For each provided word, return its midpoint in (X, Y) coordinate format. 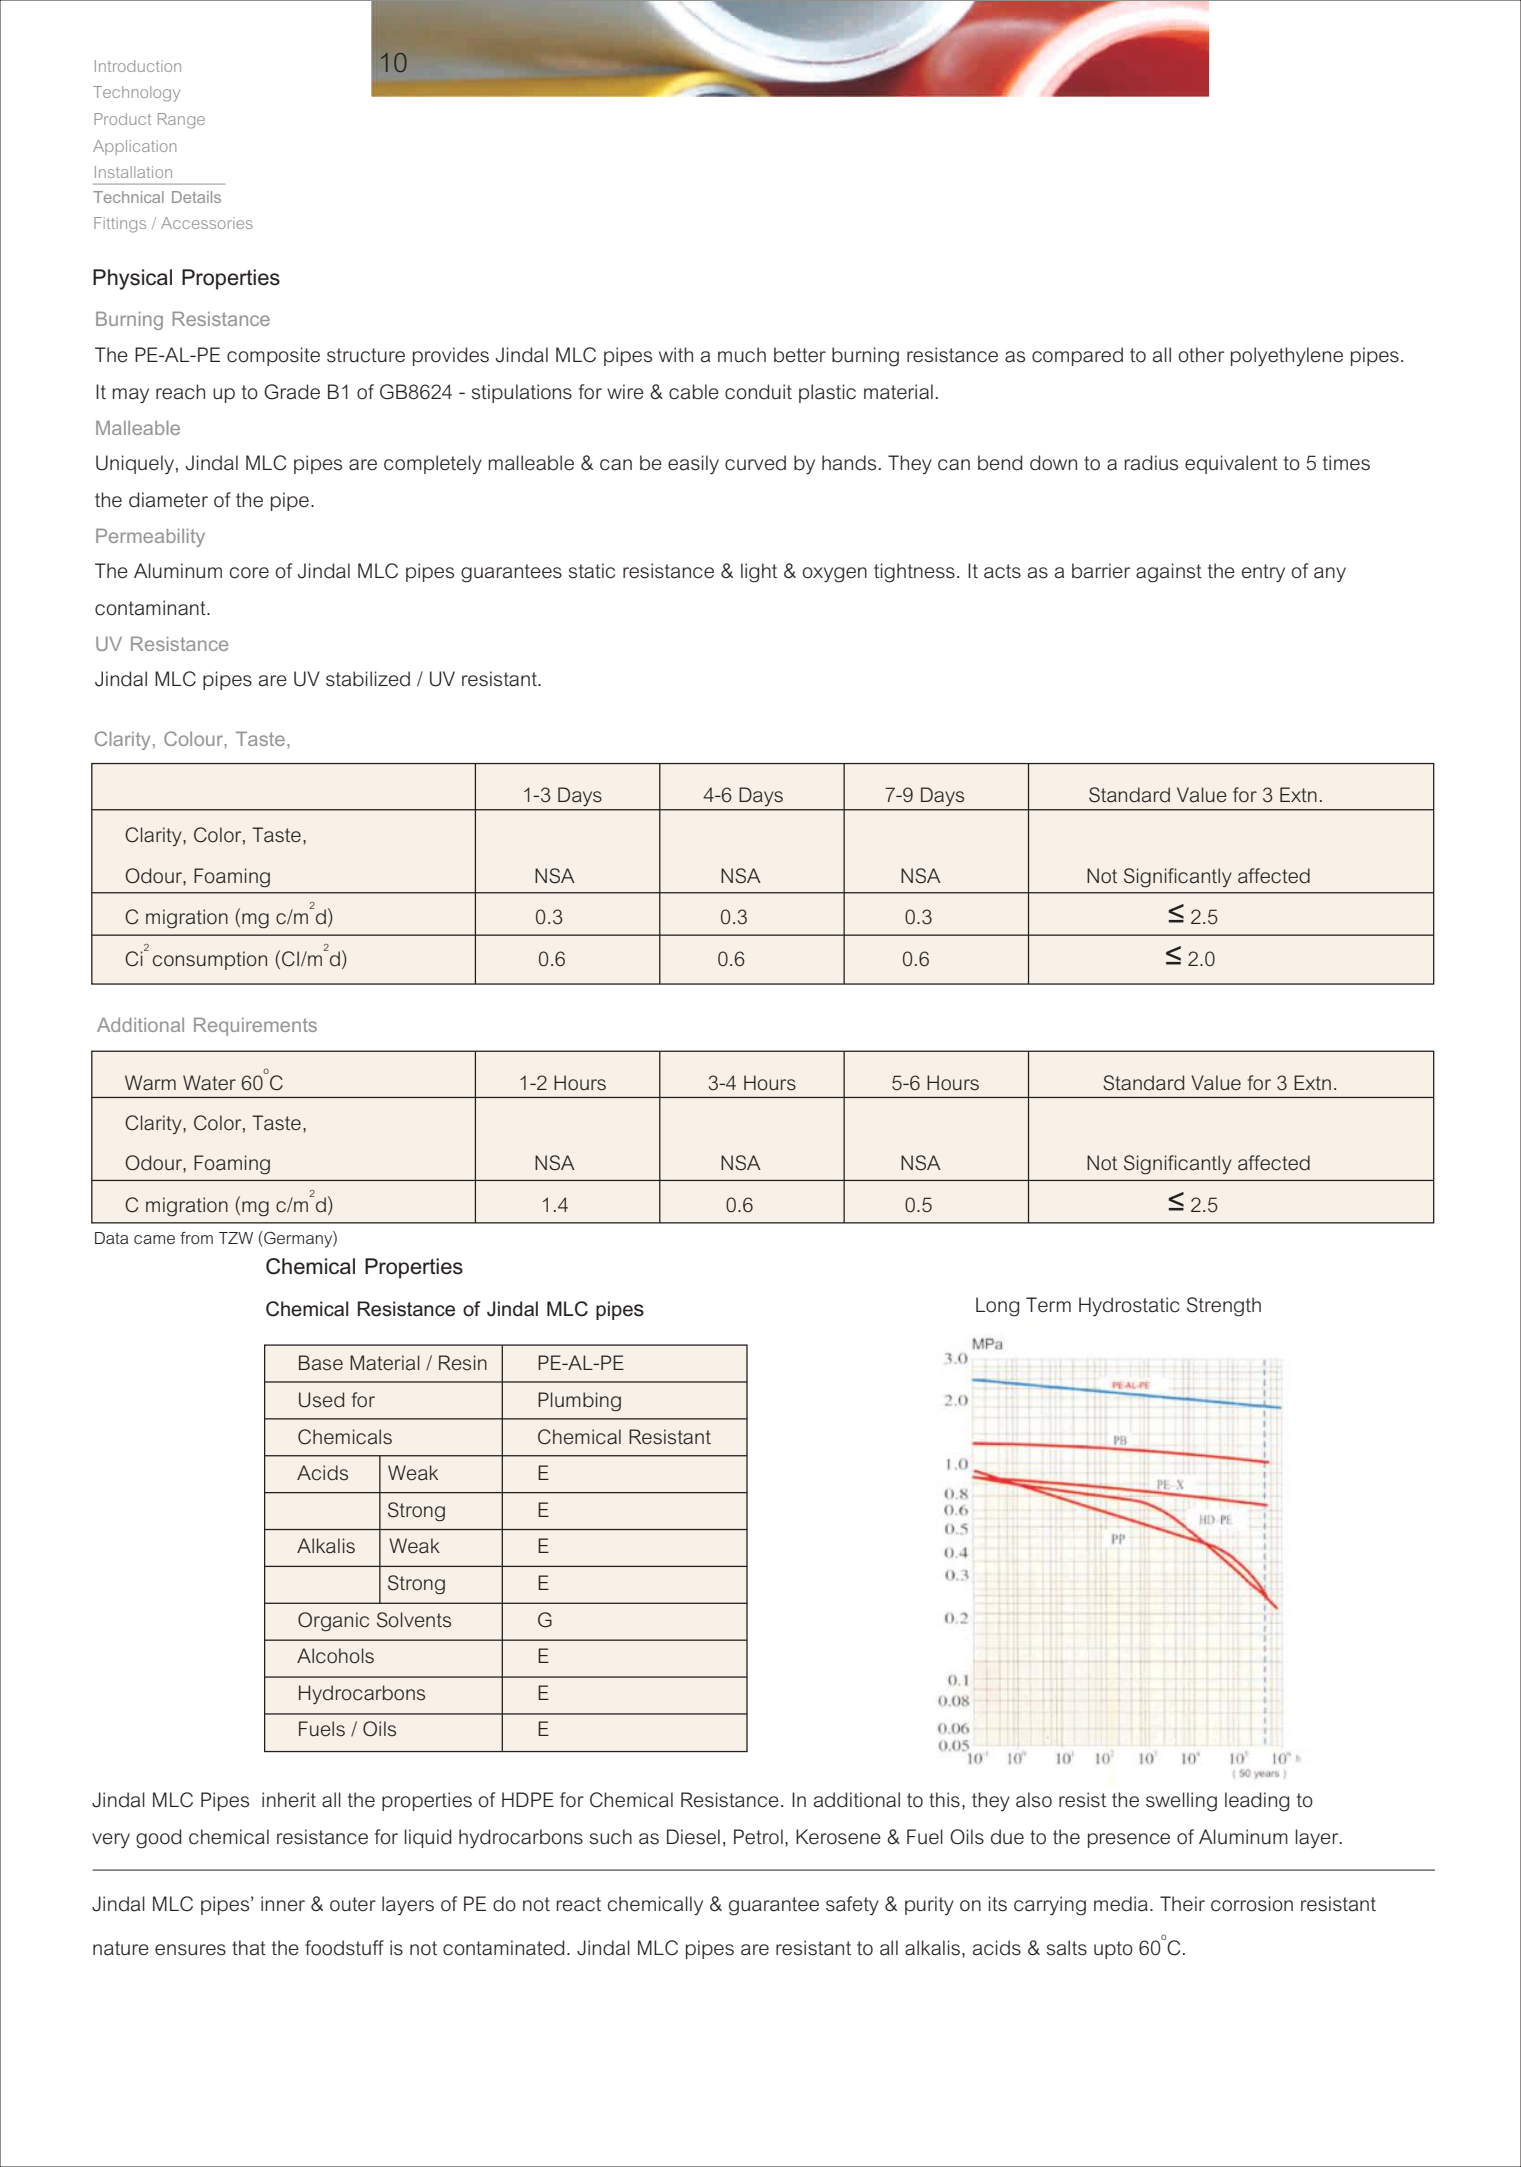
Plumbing (579, 1402)
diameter (168, 500)
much (742, 355)
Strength (1224, 1307)
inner (283, 1904)
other (1201, 355)
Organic (333, 1622)
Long (997, 1307)
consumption (210, 960)
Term (1048, 1305)
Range (181, 121)
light (759, 573)
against (1169, 573)
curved (755, 463)
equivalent (1231, 464)
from (196, 1238)
